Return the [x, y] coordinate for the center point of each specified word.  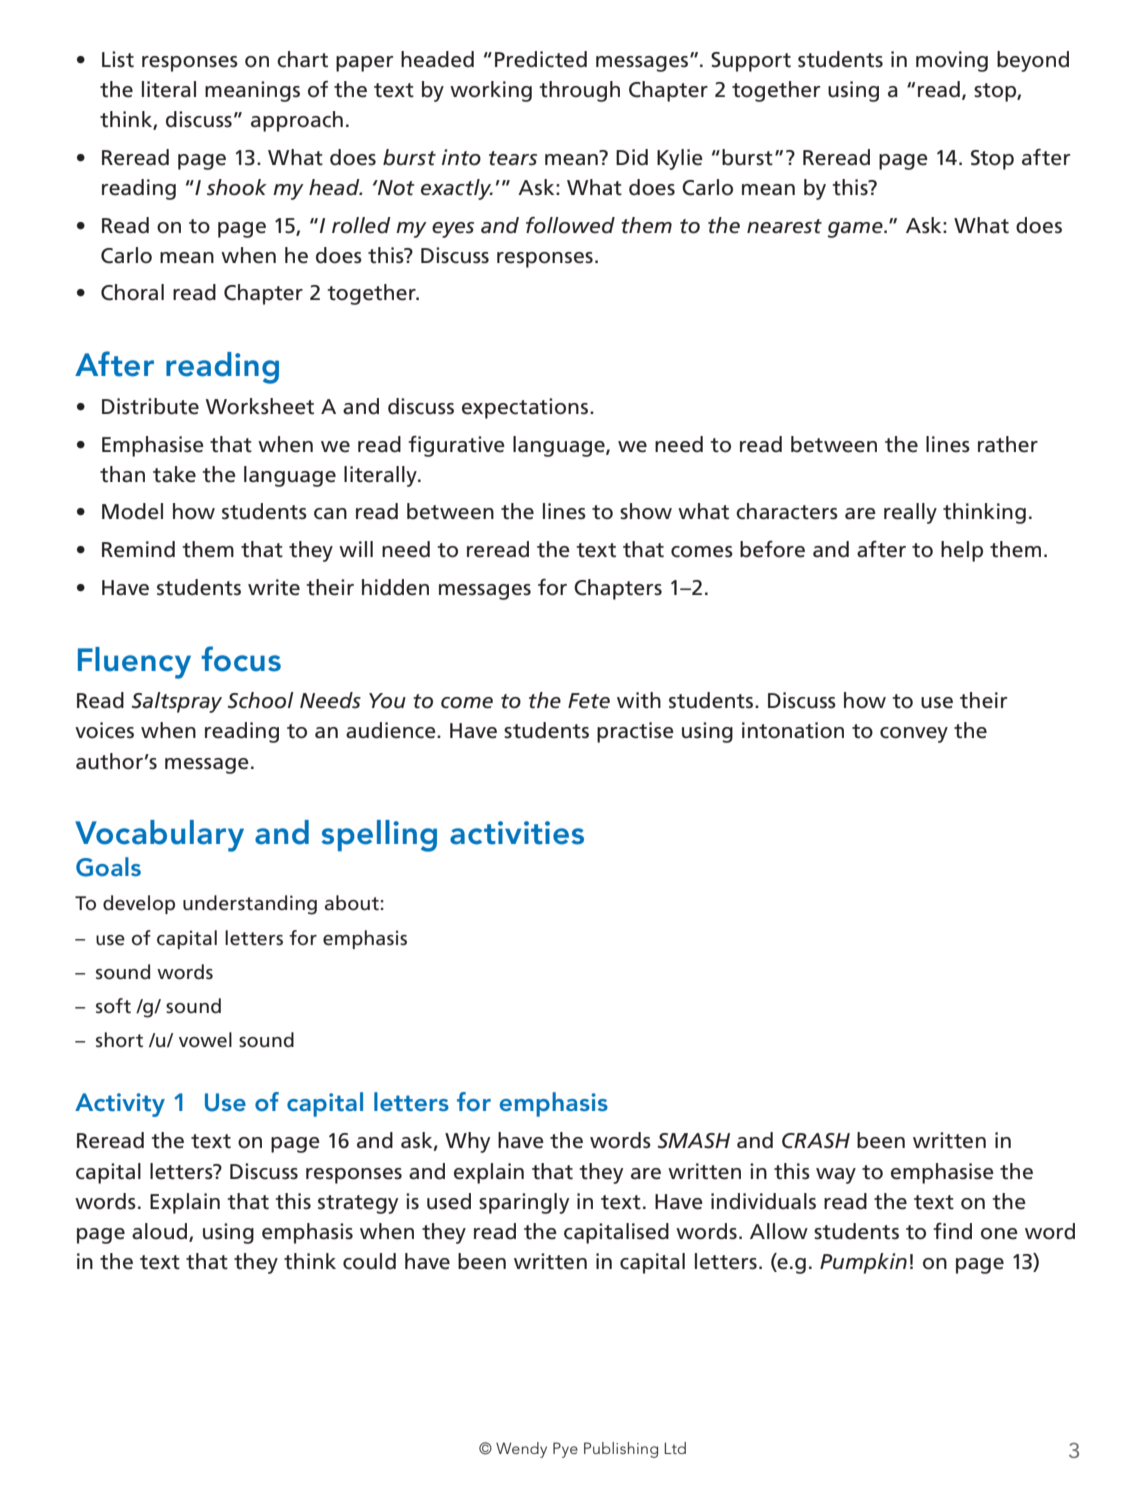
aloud [161, 1232]
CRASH [816, 1141]
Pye [565, 1450]
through [579, 91]
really [910, 513]
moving [952, 61]
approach [297, 121]
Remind [138, 549]
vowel [205, 1040]
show [646, 511]
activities [517, 833]
